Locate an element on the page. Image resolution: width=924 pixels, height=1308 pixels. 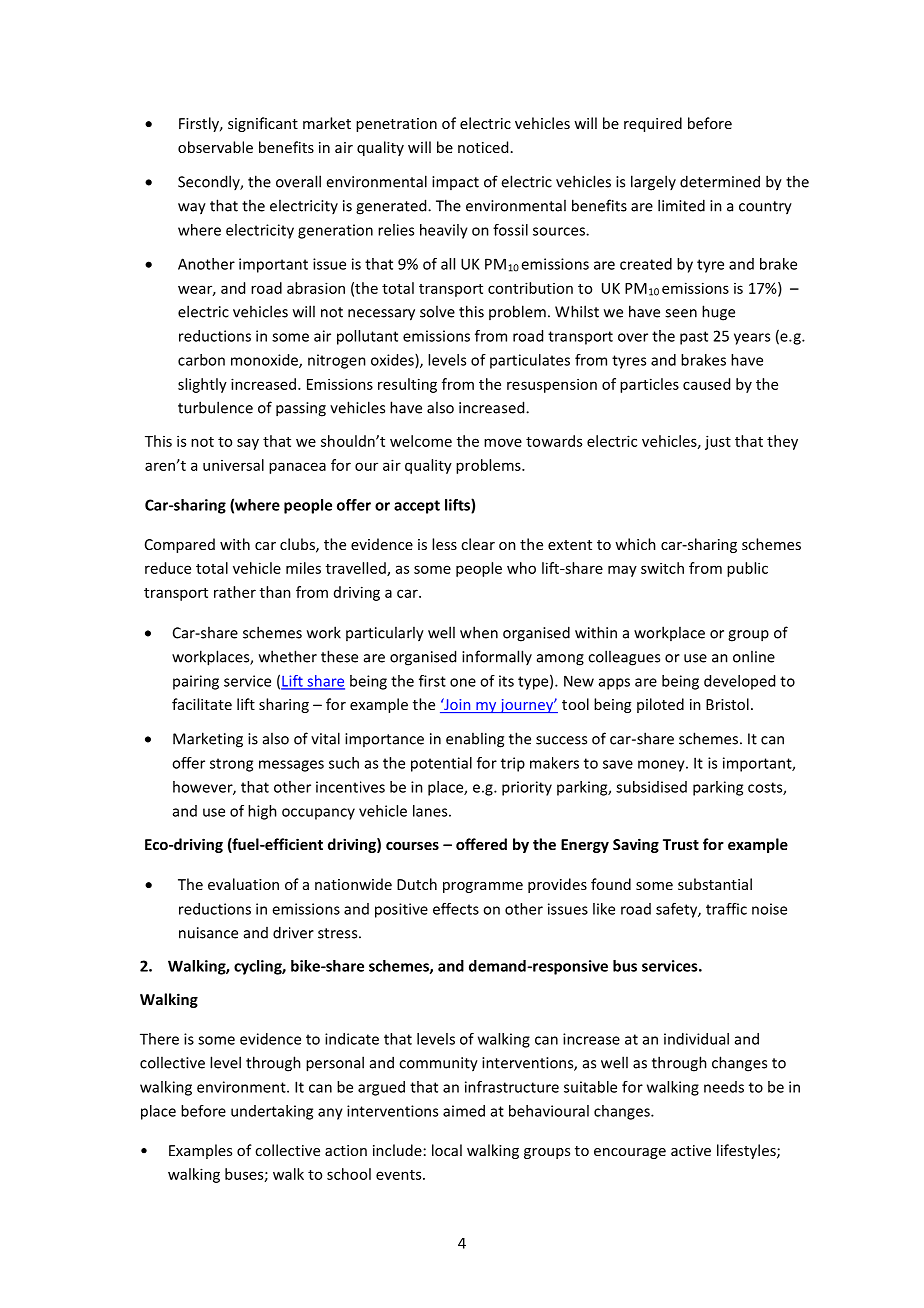
rather is located at coordinates (235, 592).
